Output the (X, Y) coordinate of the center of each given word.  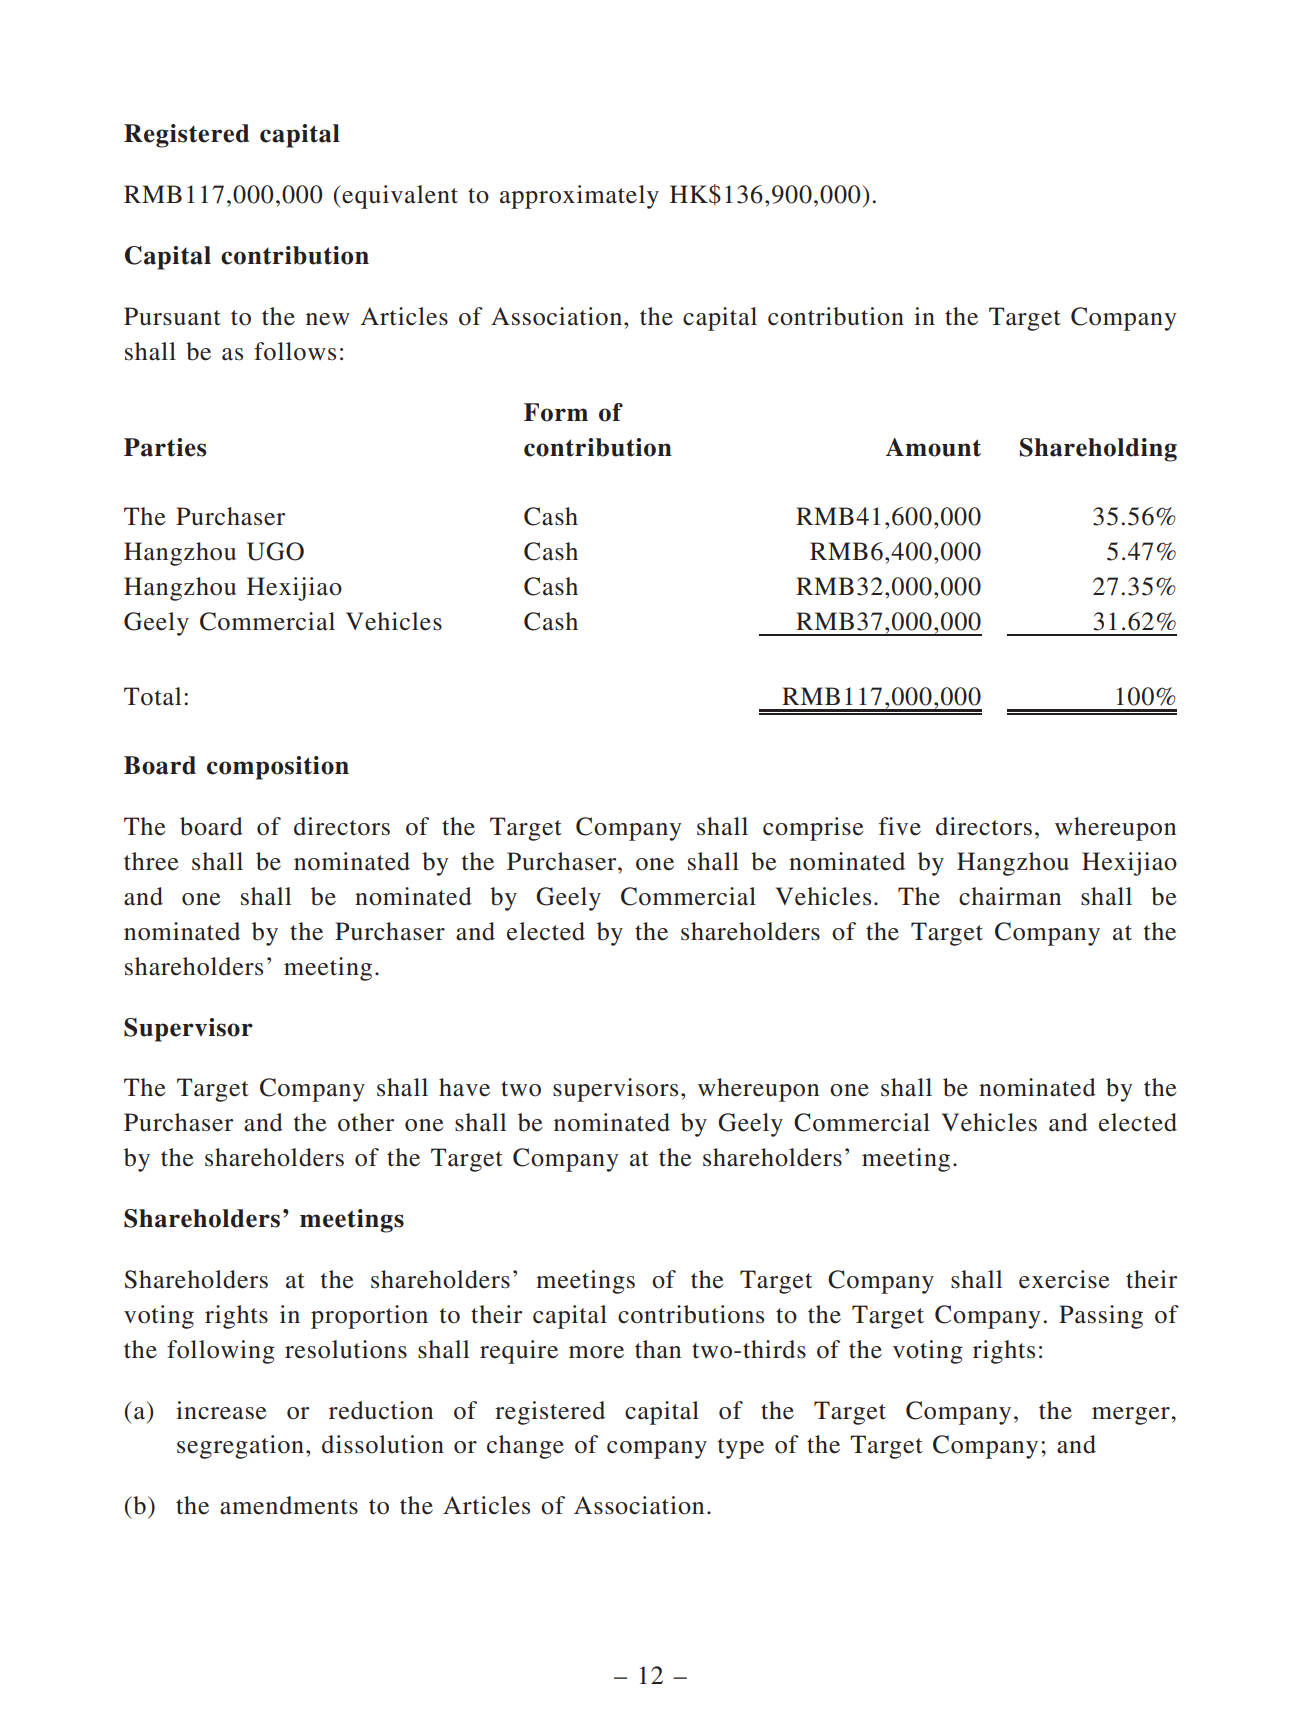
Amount (933, 447)
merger (1132, 1416)
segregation (240, 1447)
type (741, 1448)
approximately (579, 197)
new (328, 319)
